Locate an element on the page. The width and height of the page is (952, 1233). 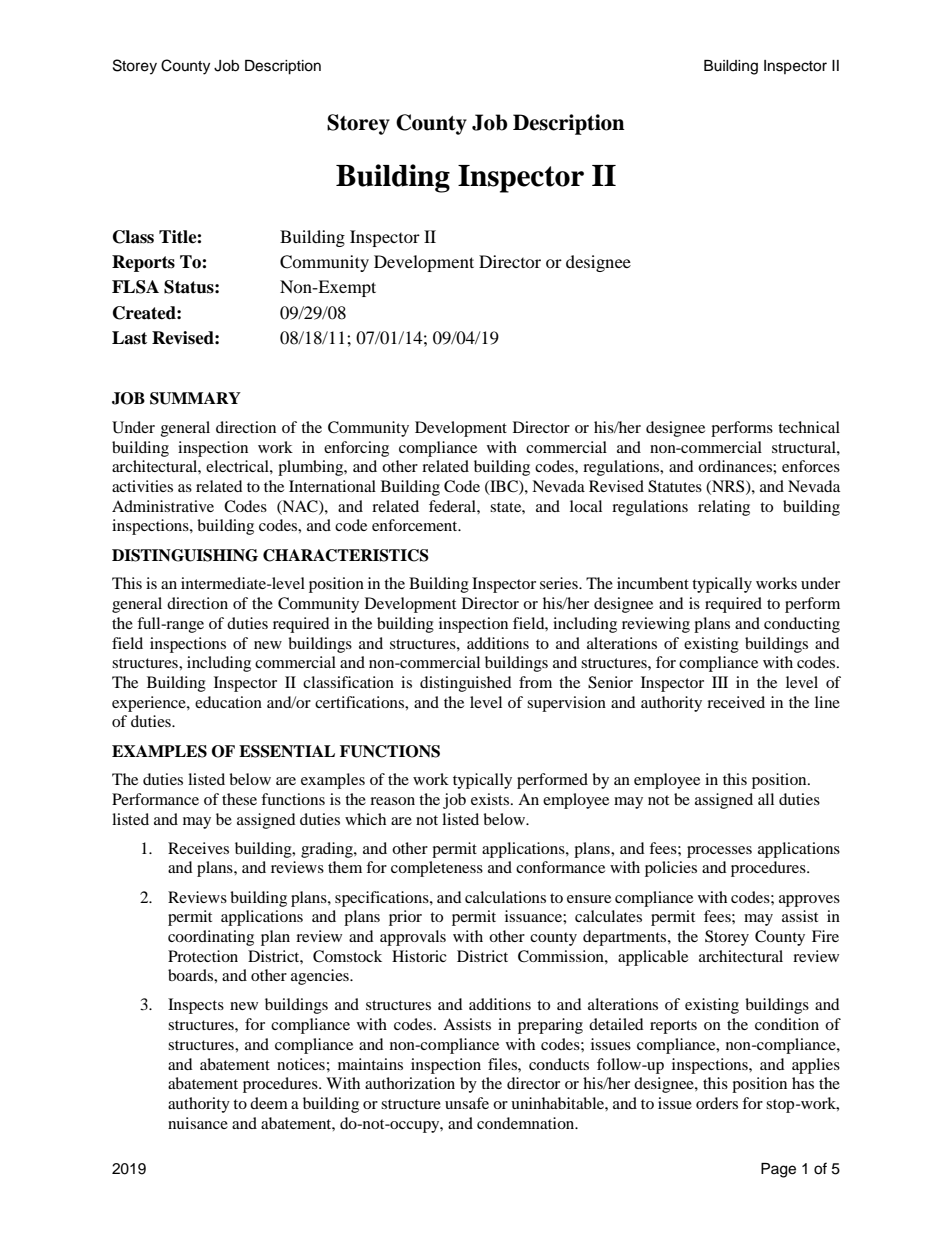
nuisance is located at coordinates (198, 1123).
